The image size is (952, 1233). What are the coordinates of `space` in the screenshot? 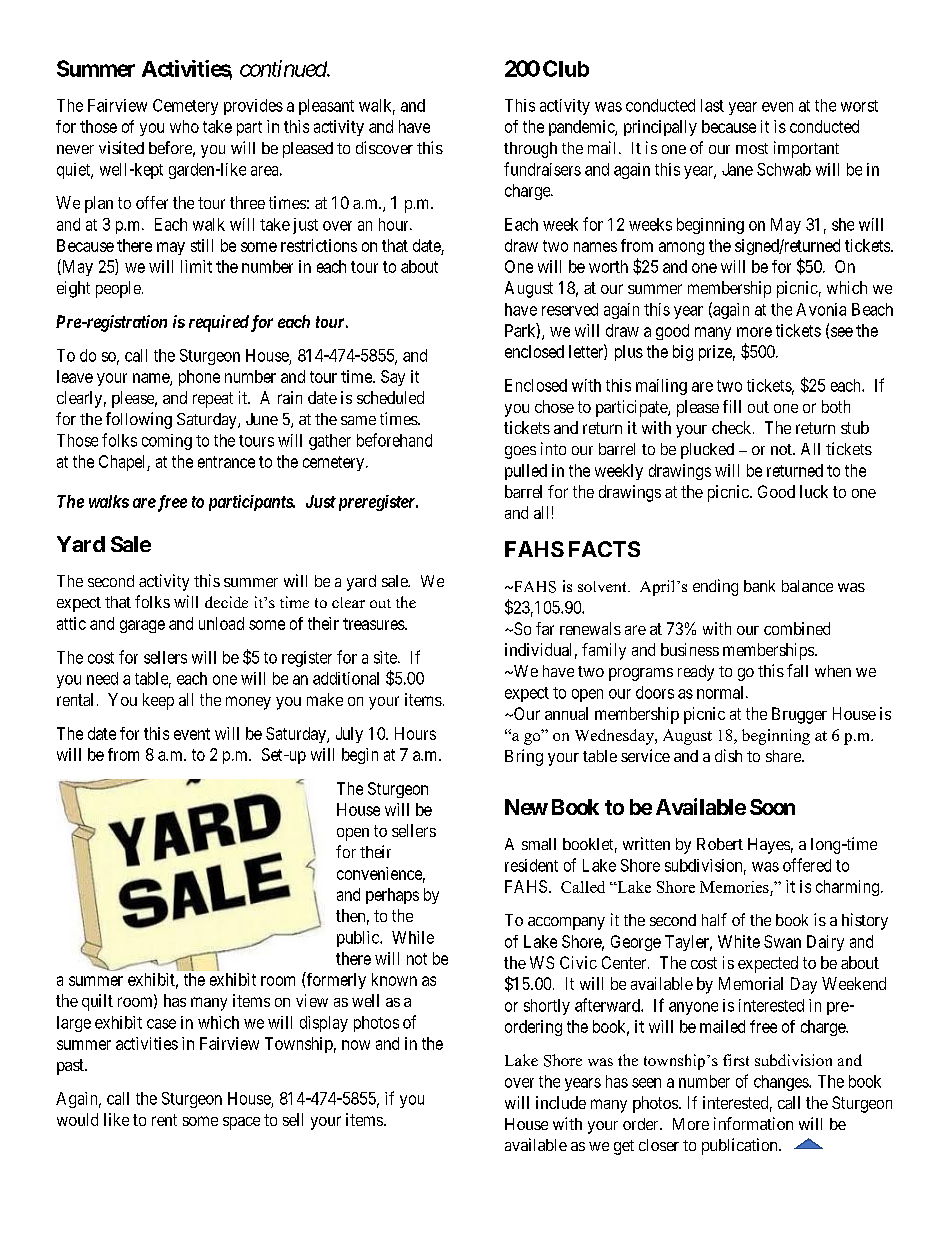 It's located at (241, 1123).
